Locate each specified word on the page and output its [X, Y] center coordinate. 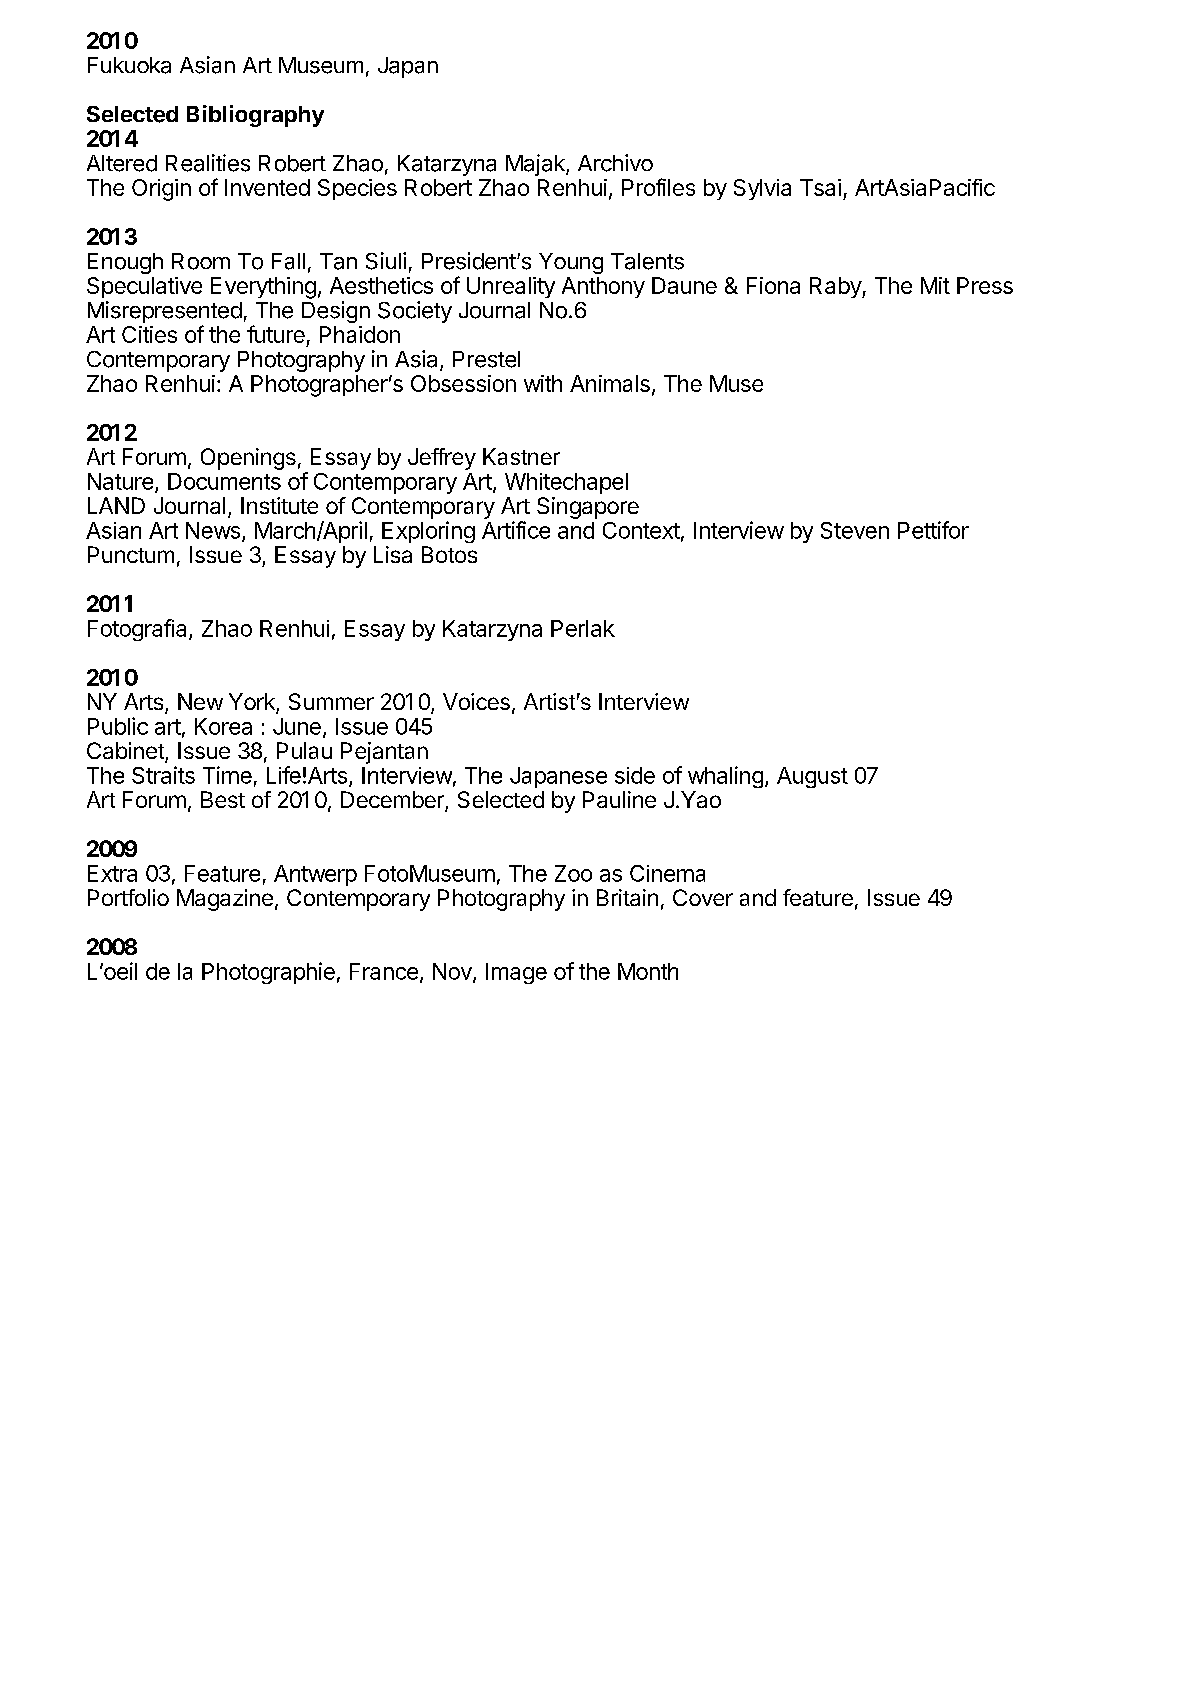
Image [516, 973]
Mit [935, 285]
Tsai [820, 187]
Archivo [615, 163]
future [276, 334]
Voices [476, 701]
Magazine [225, 900]
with [543, 383]
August [812, 777]
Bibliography [255, 116]
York [253, 703]
